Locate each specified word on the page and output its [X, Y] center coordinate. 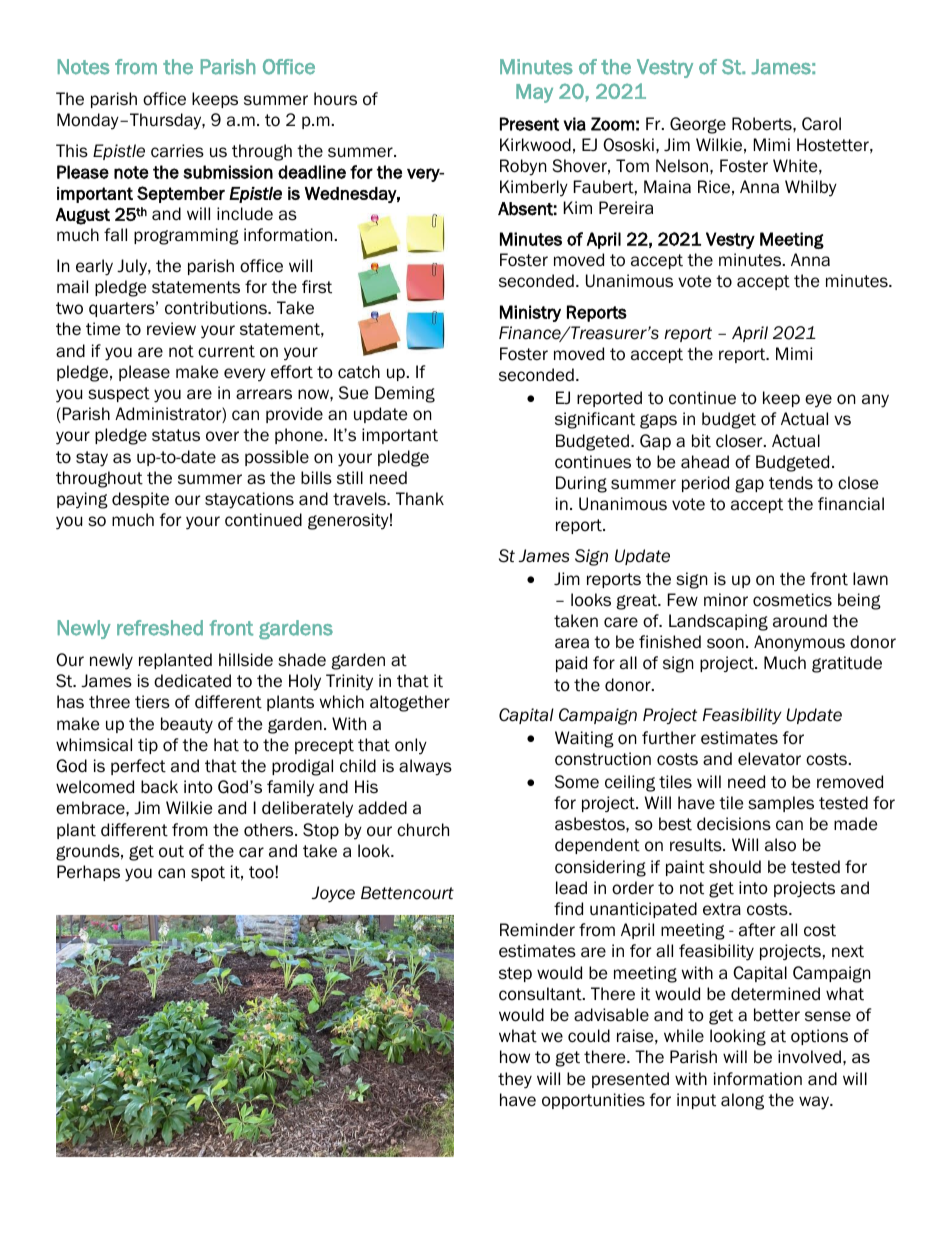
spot [208, 873]
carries [177, 151]
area [572, 643]
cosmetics [792, 600]
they [515, 1080]
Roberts [763, 124]
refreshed [160, 628]
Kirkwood [535, 145]
